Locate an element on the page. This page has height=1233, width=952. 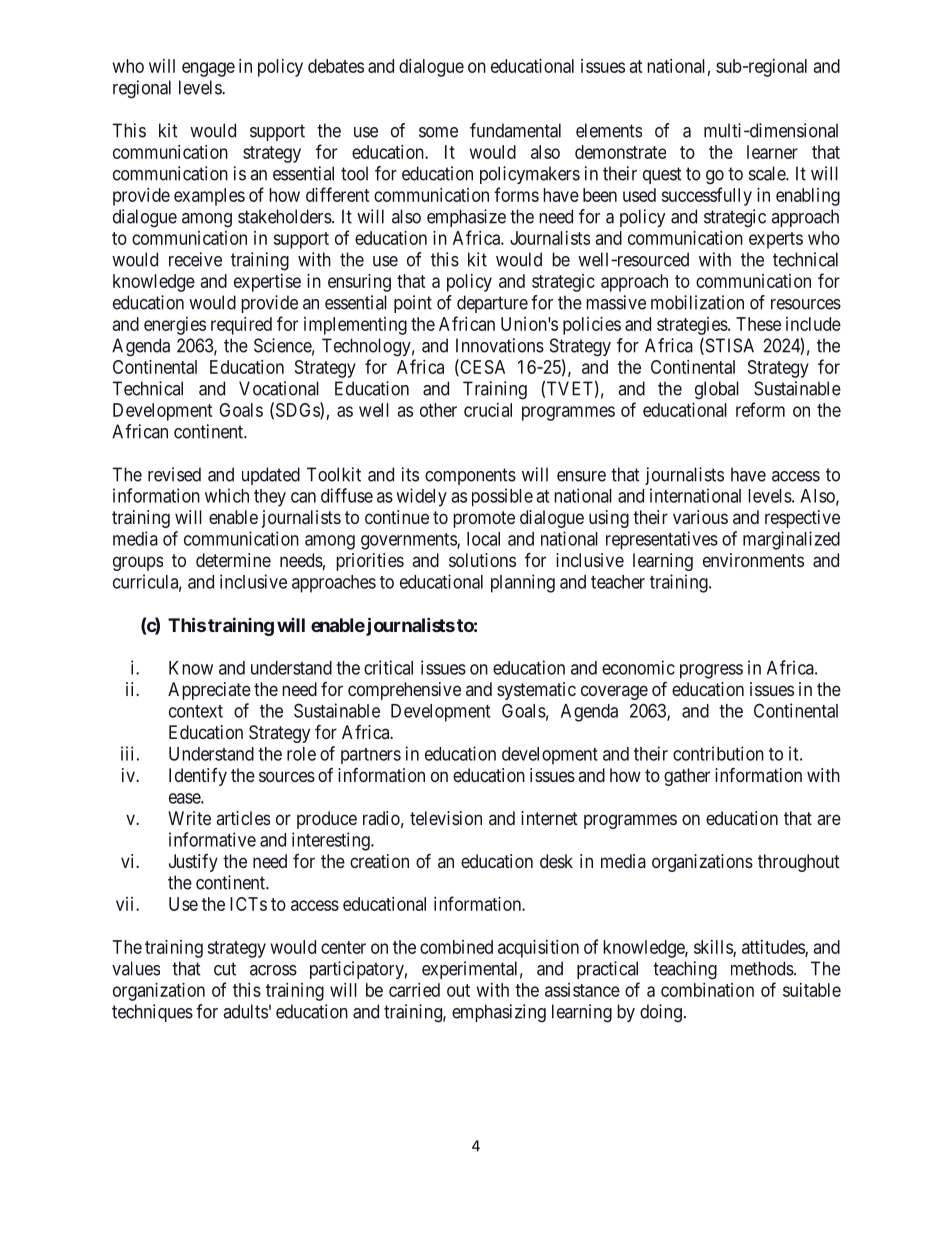
Appreciate is located at coordinates (209, 691).
